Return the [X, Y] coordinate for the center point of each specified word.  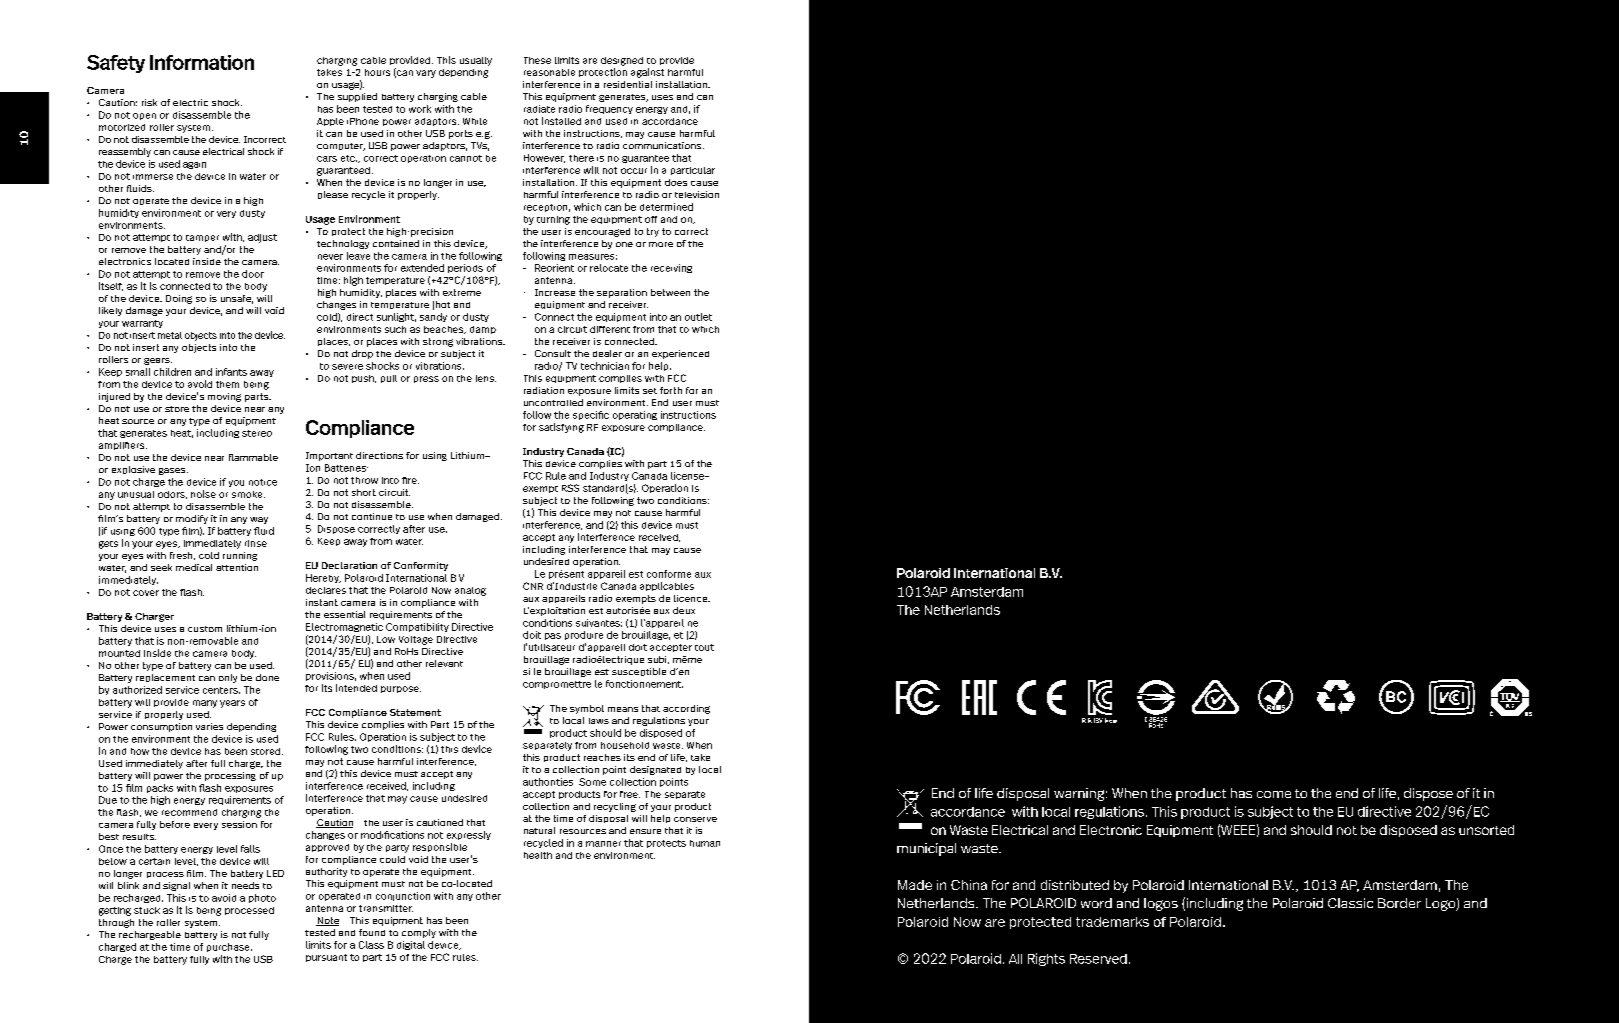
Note [327, 921]
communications [663, 145]
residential [628, 84]
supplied [357, 97]
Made [915, 885]
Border [1399, 903]
